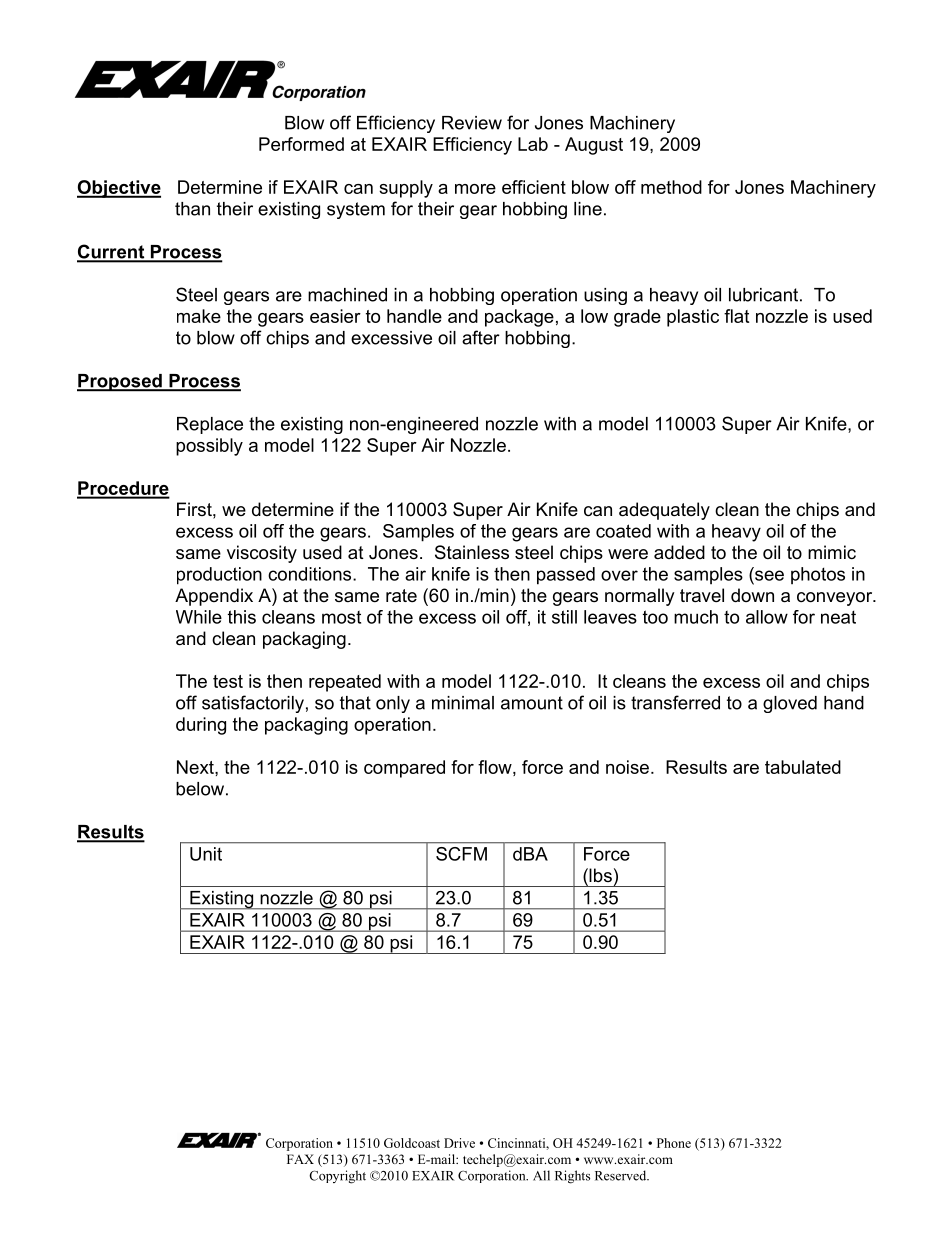  I want to click on compared, so click(404, 769).
